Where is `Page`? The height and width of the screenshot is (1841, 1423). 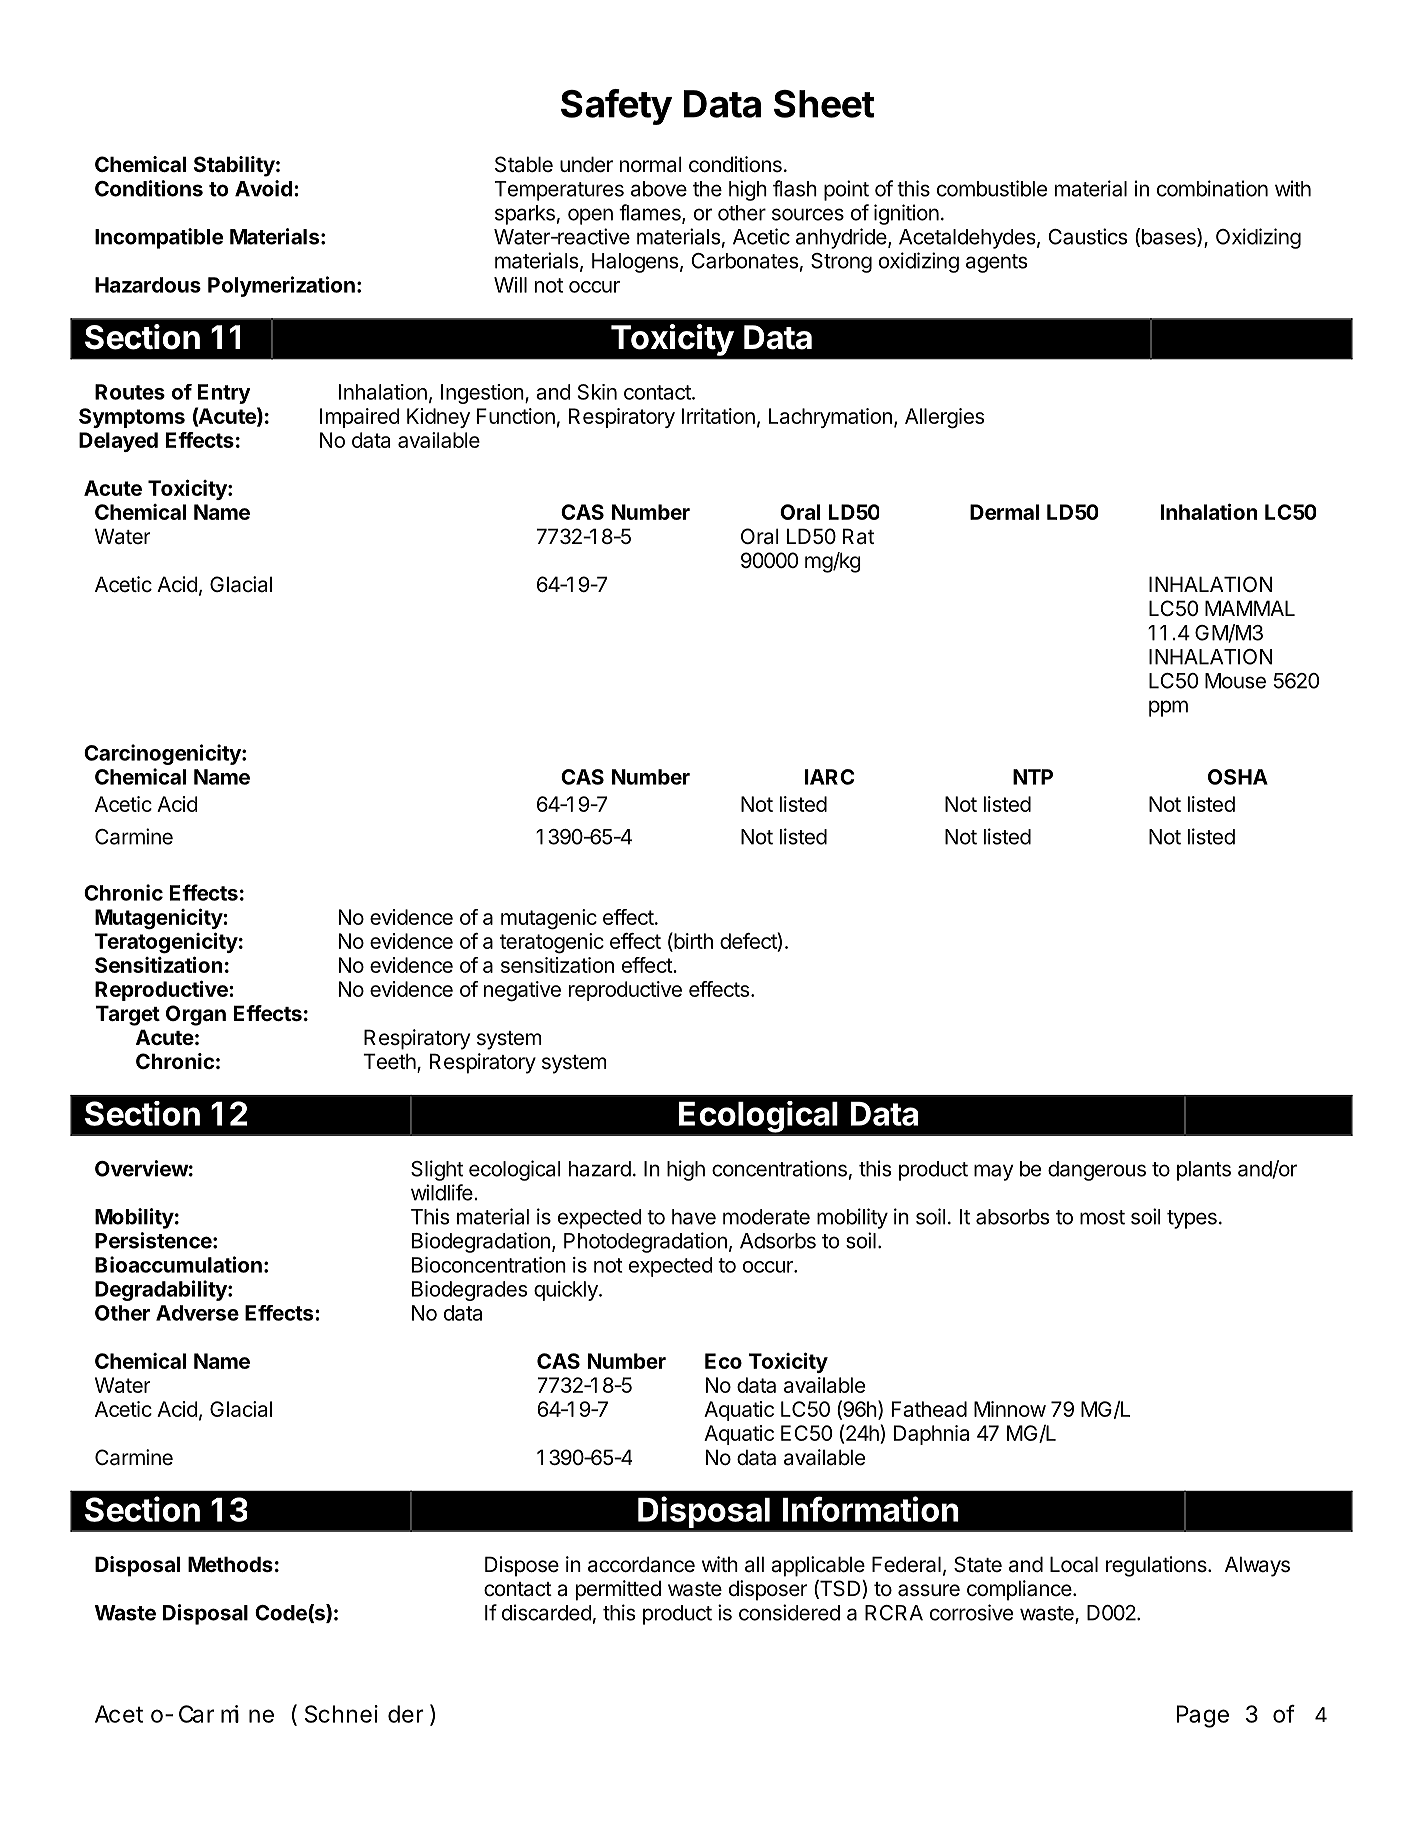
Page is located at coordinates (1202, 1717).
